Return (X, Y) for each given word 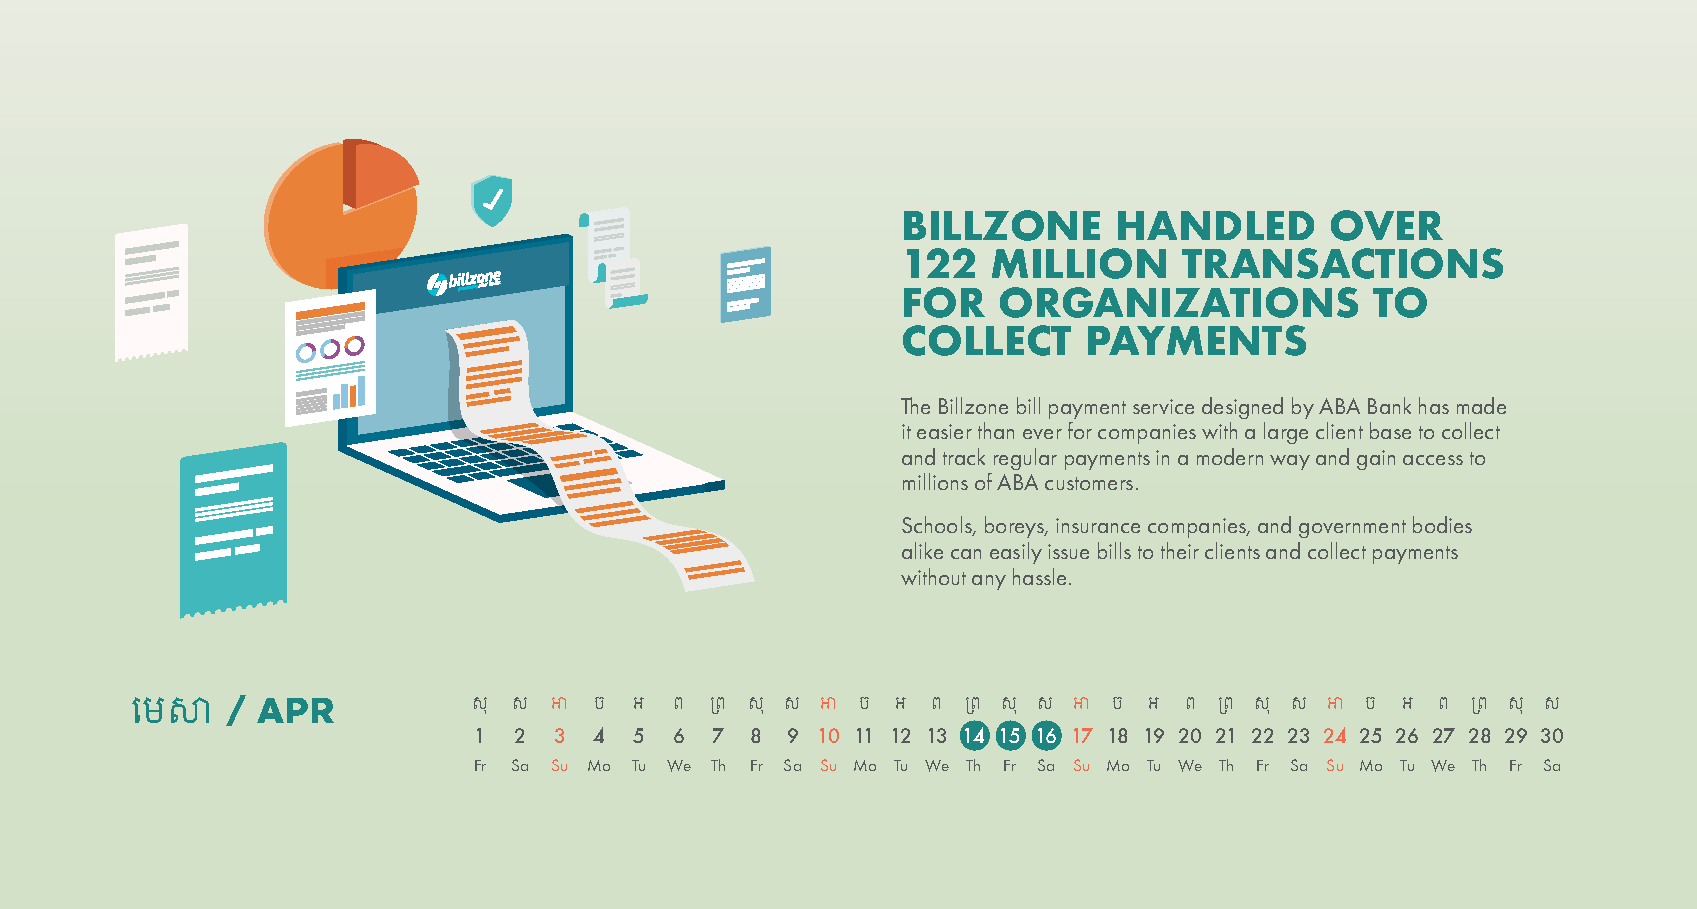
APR (295, 710)
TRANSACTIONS (1342, 263)
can (966, 554)
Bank (1389, 405)
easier (944, 431)
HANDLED (1216, 225)
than (996, 430)
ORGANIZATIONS (1179, 302)
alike (922, 550)
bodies (1442, 524)
